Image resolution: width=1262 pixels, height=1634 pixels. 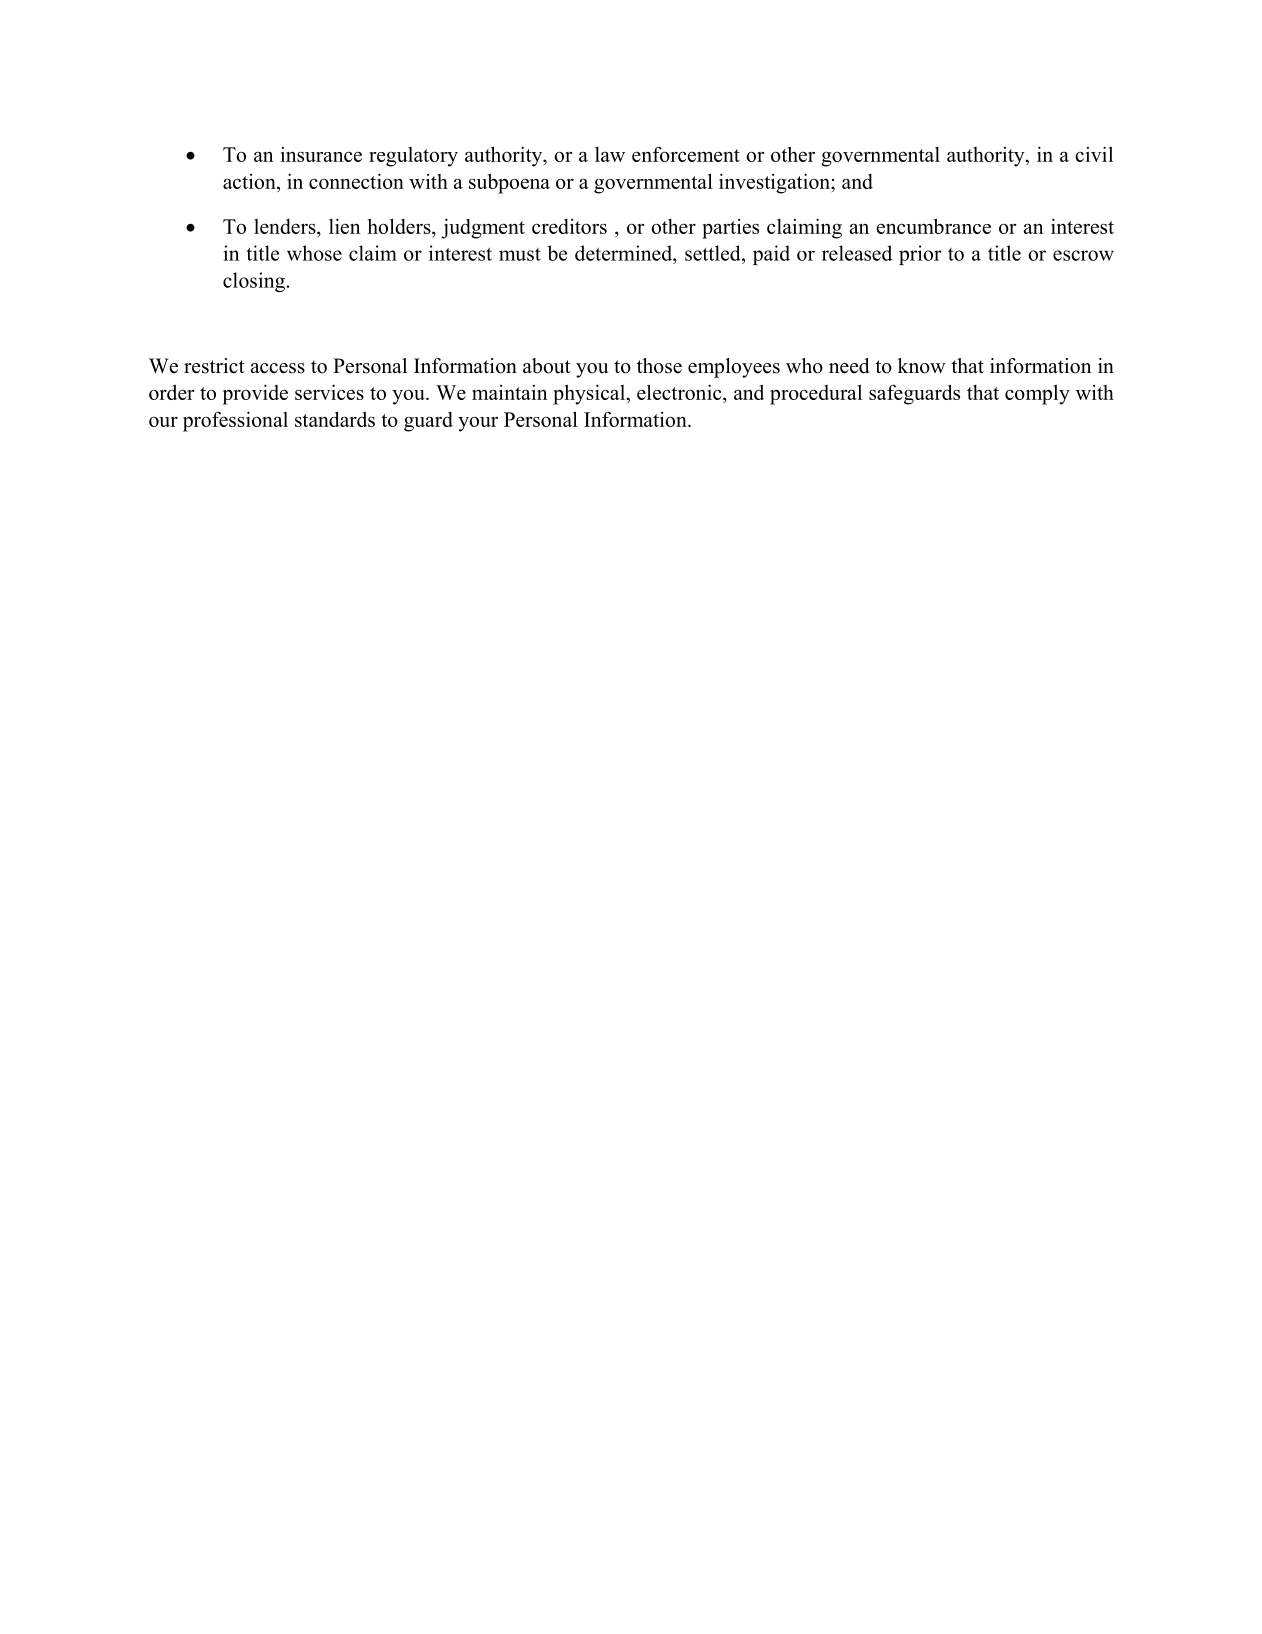 I want to click on standards, so click(x=335, y=419).
